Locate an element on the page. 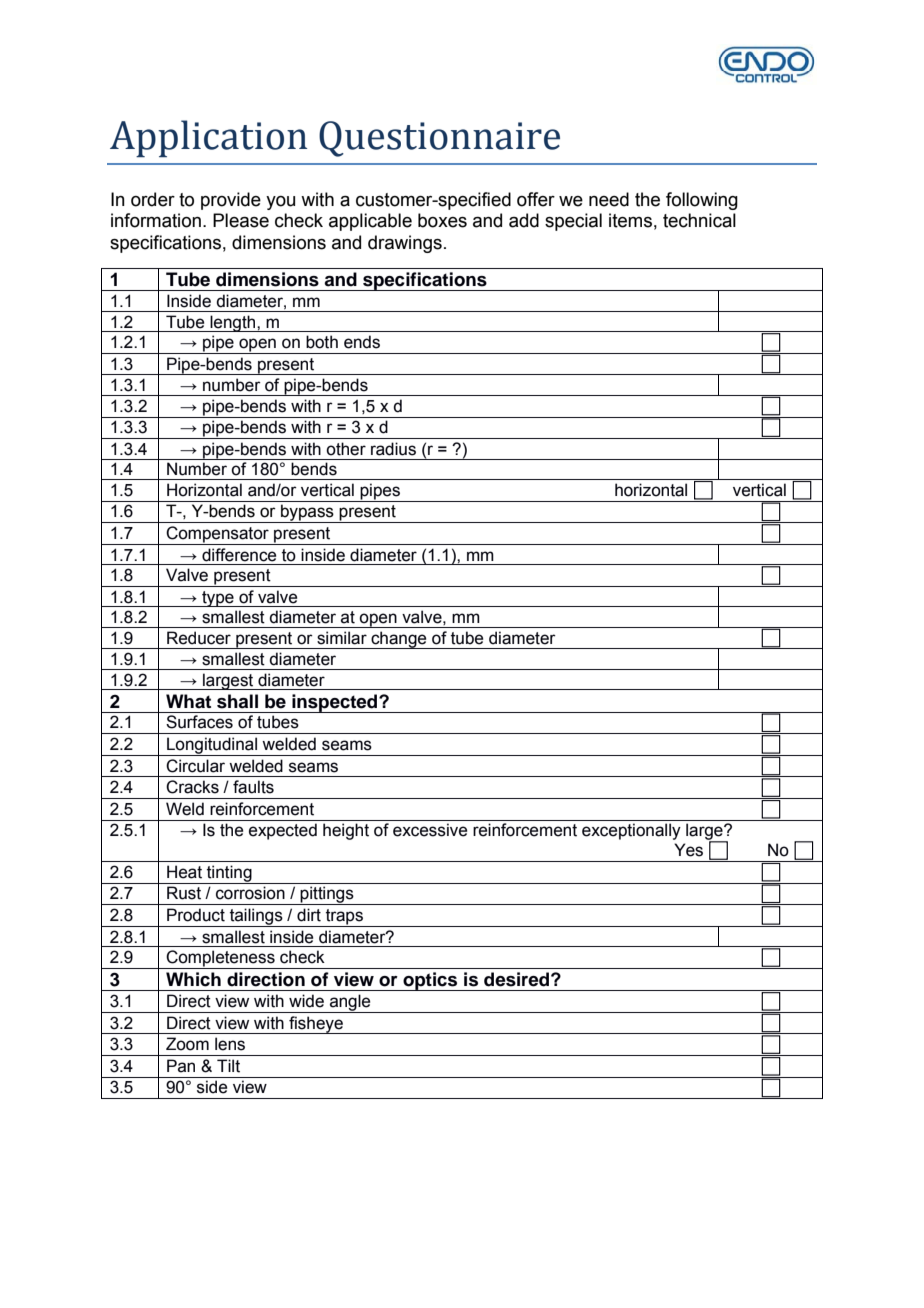  type is located at coordinates (218, 599).
